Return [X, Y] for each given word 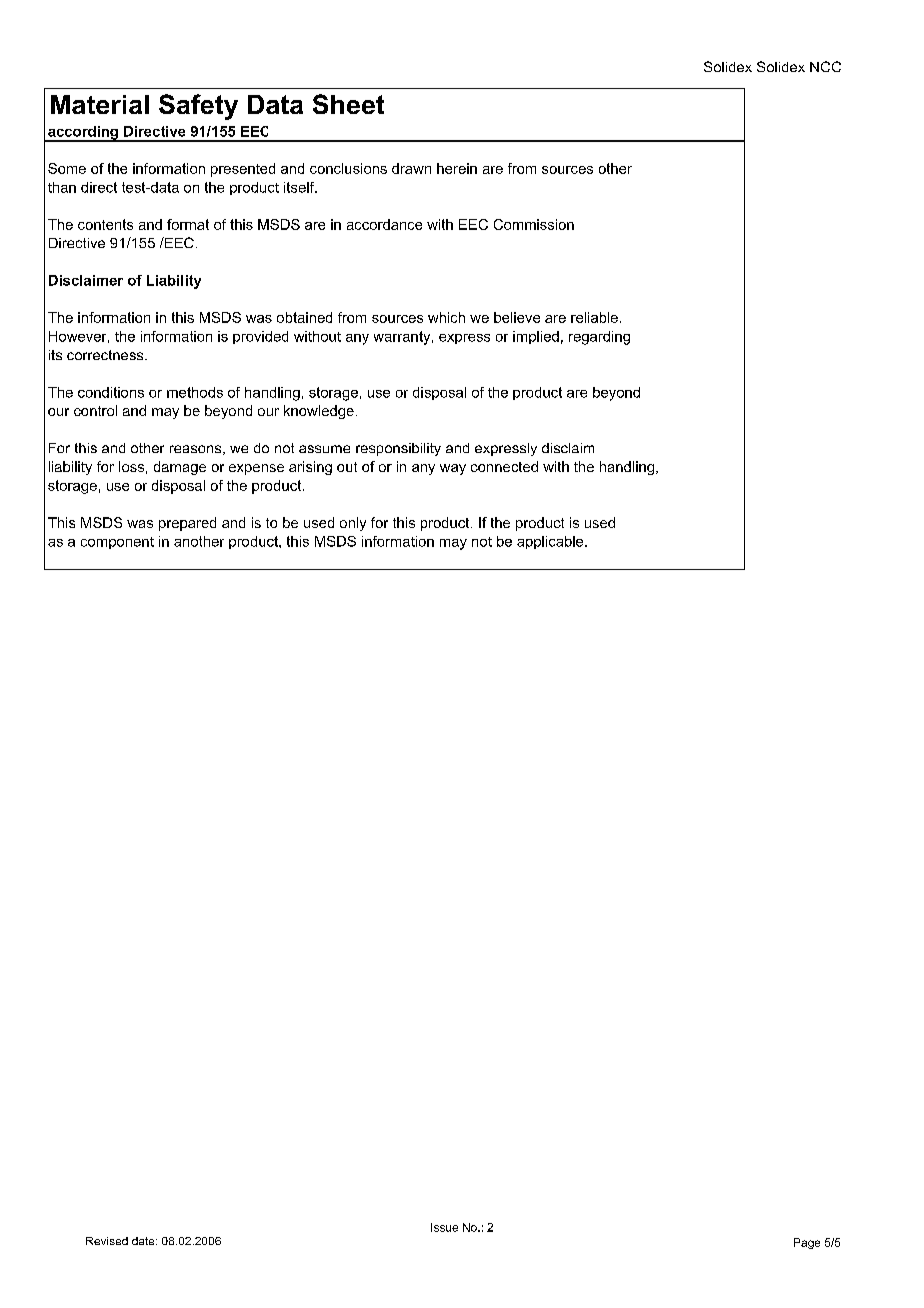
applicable [551, 542]
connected [504, 466]
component [117, 543]
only [353, 524]
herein [457, 168]
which [446, 317]
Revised [107, 1241]
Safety [198, 107]
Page [807, 1243]
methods [195, 392]
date [144, 1241]
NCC [825, 66]
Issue [444, 1227]
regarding [599, 338]
